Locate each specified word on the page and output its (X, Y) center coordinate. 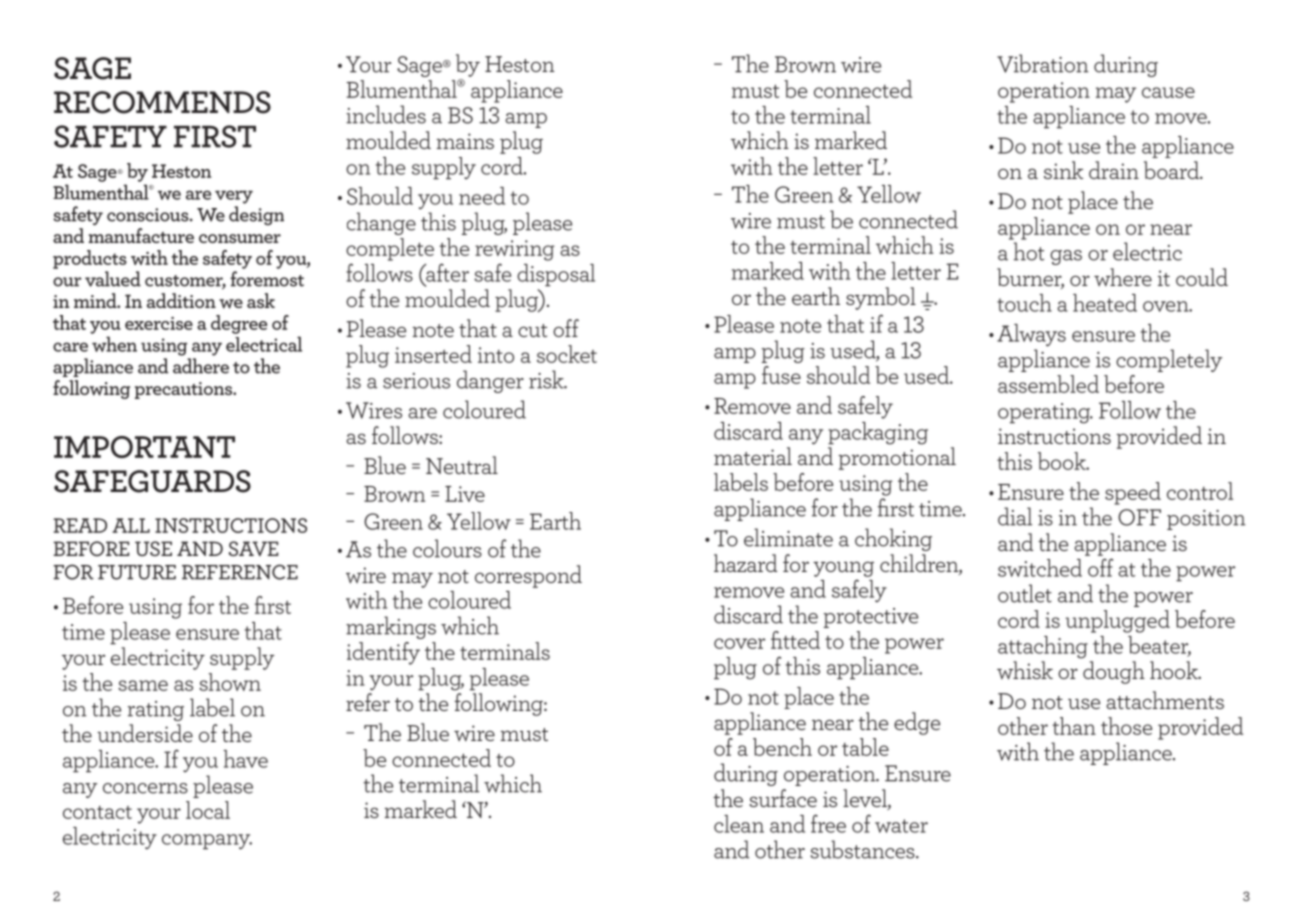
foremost (267, 279)
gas (1066, 257)
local (208, 810)
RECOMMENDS (162, 102)
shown (230, 682)
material (753, 456)
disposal (556, 275)
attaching (1043, 647)
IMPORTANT (144, 447)
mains (465, 141)
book (1063, 461)
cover (739, 643)
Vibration (1042, 63)
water (901, 826)
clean (739, 824)
